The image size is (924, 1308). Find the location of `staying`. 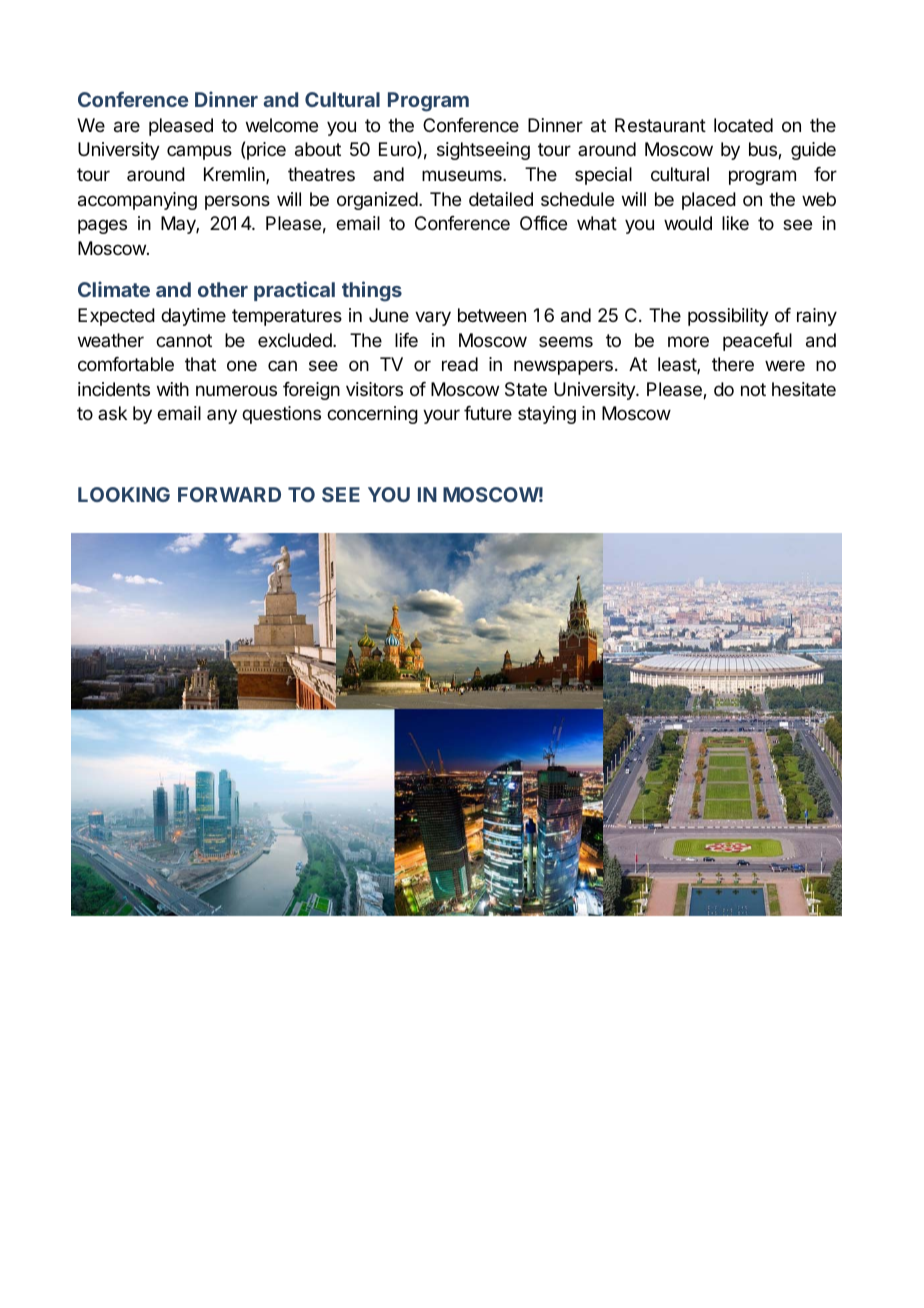

staying is located at coordinates (547, 415).
